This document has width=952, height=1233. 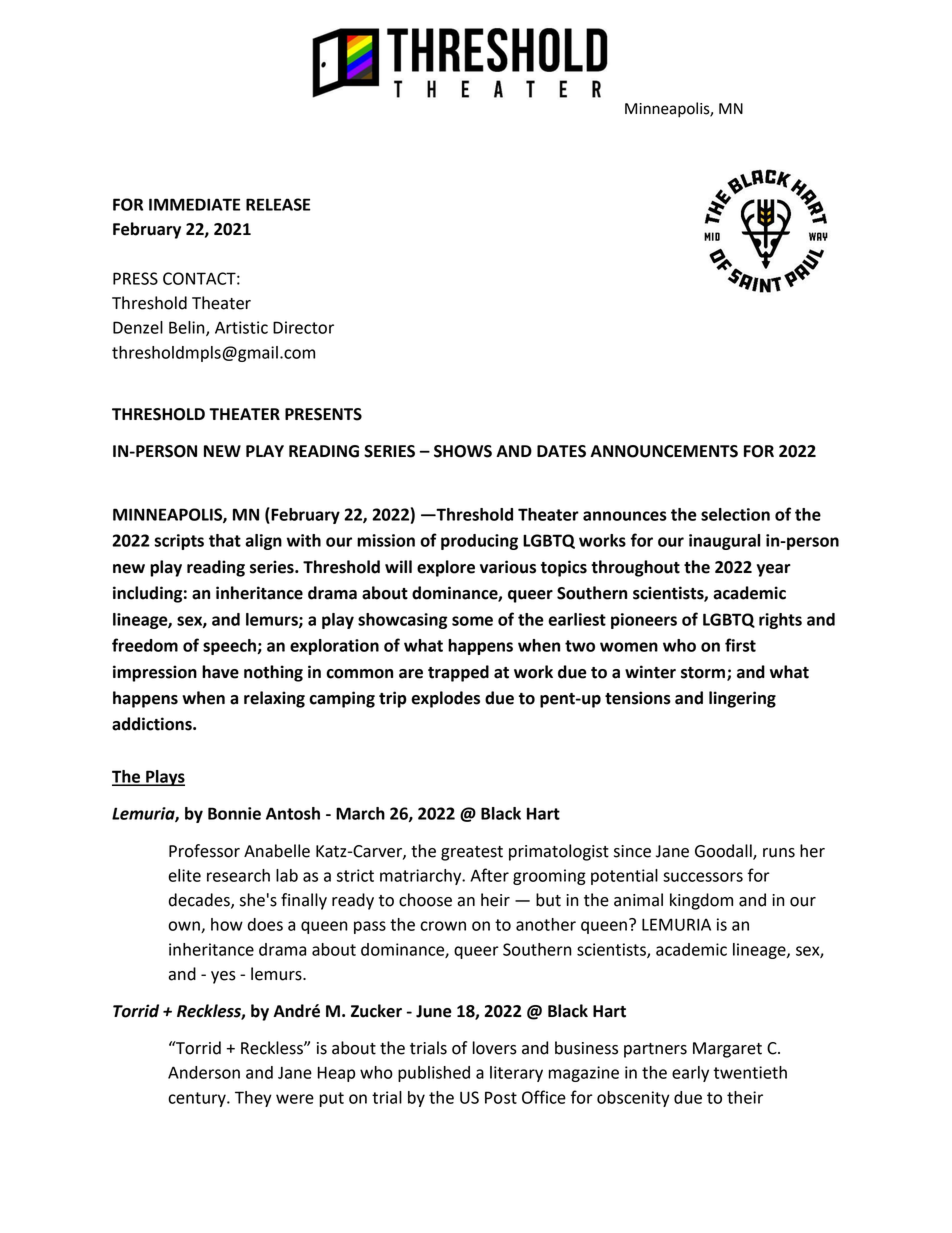 I want to click on IMMEDIATE, so click(x=194, y=204).
